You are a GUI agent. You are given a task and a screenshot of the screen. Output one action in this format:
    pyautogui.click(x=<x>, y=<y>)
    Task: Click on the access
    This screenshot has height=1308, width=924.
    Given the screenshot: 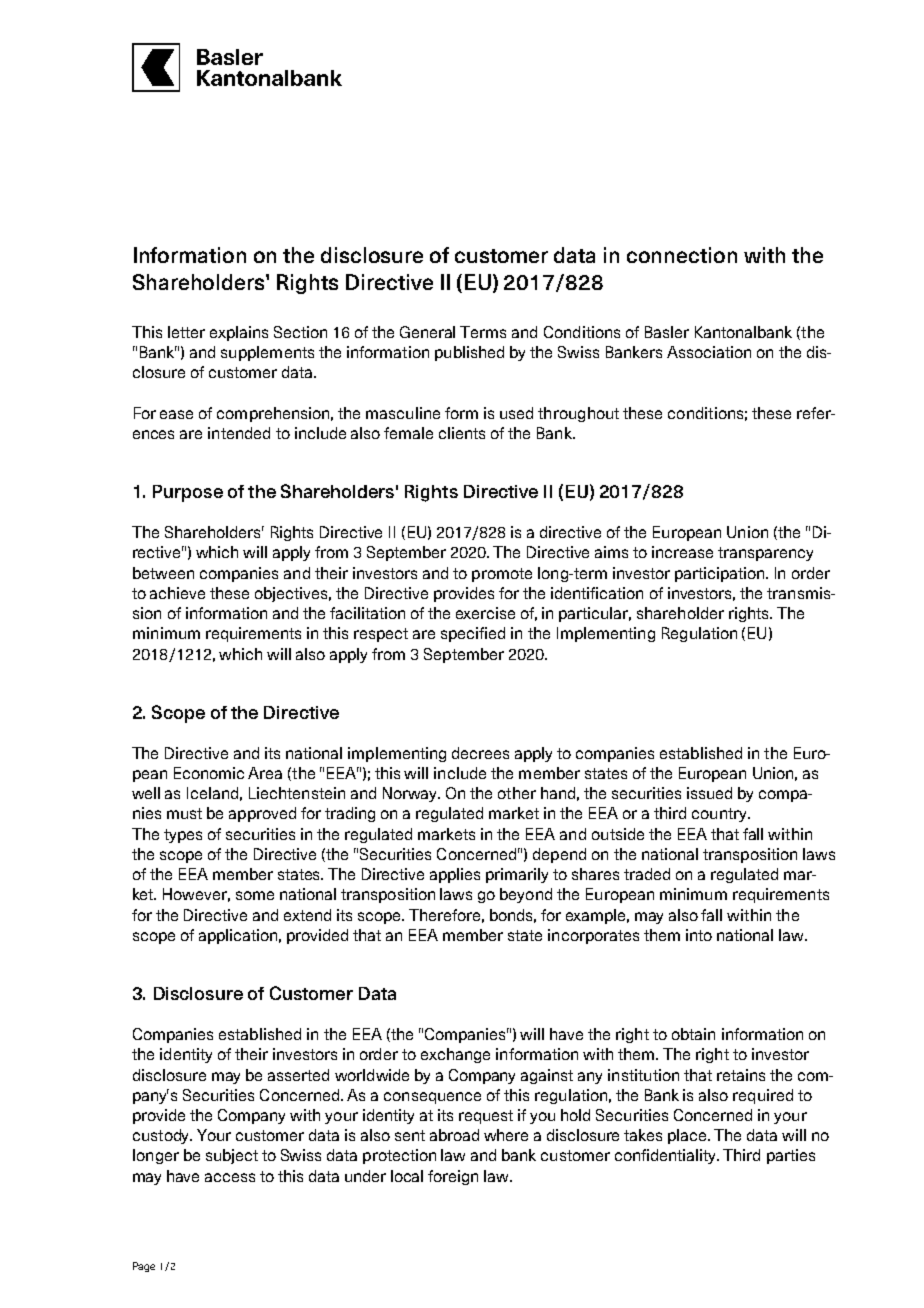 What is the action you would take?
    pyautogui.click(x=230, y=1177)
